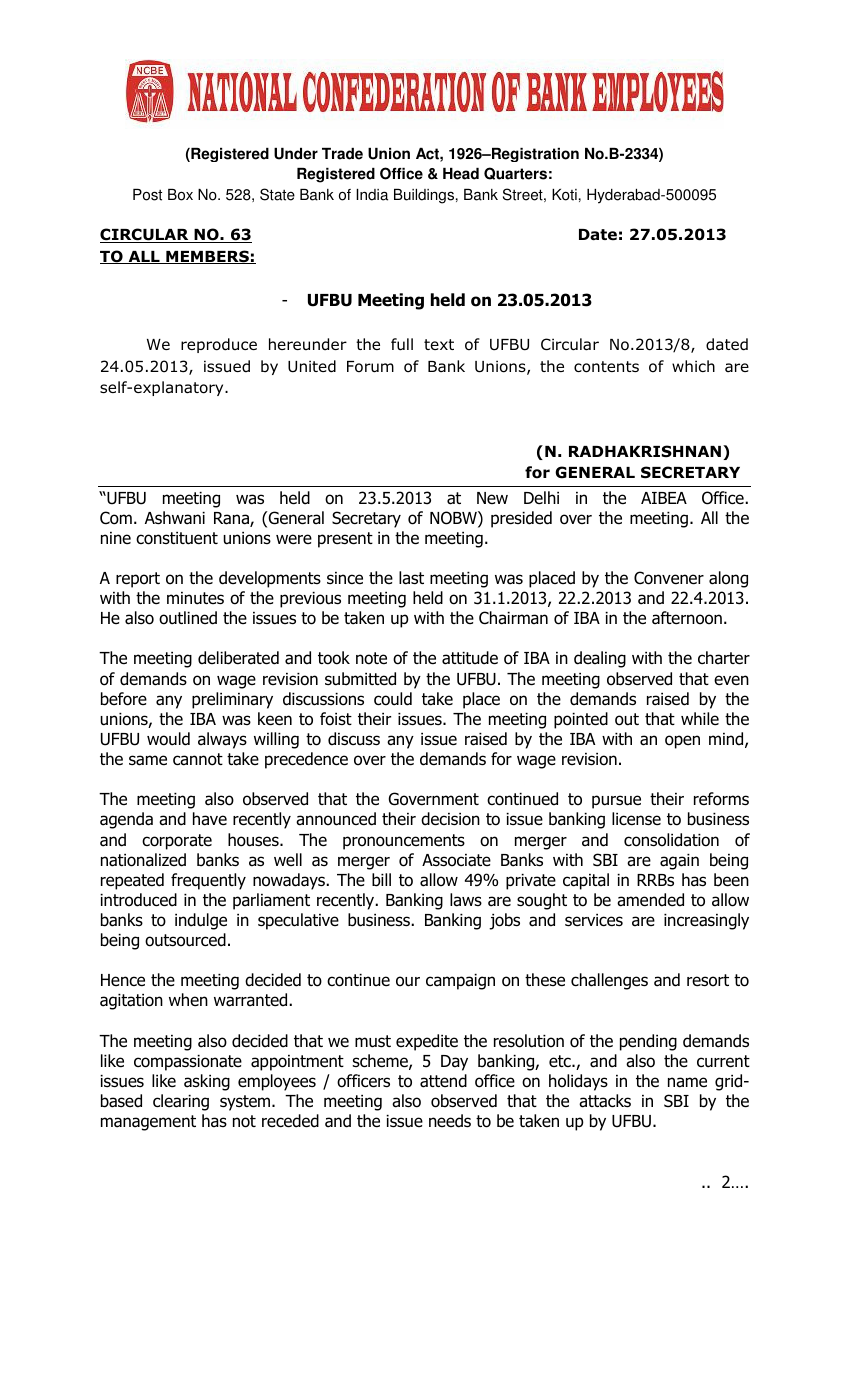  Describe the element at coordinates (687, 618) in the screenshot. I see `afternoon` at that location.
